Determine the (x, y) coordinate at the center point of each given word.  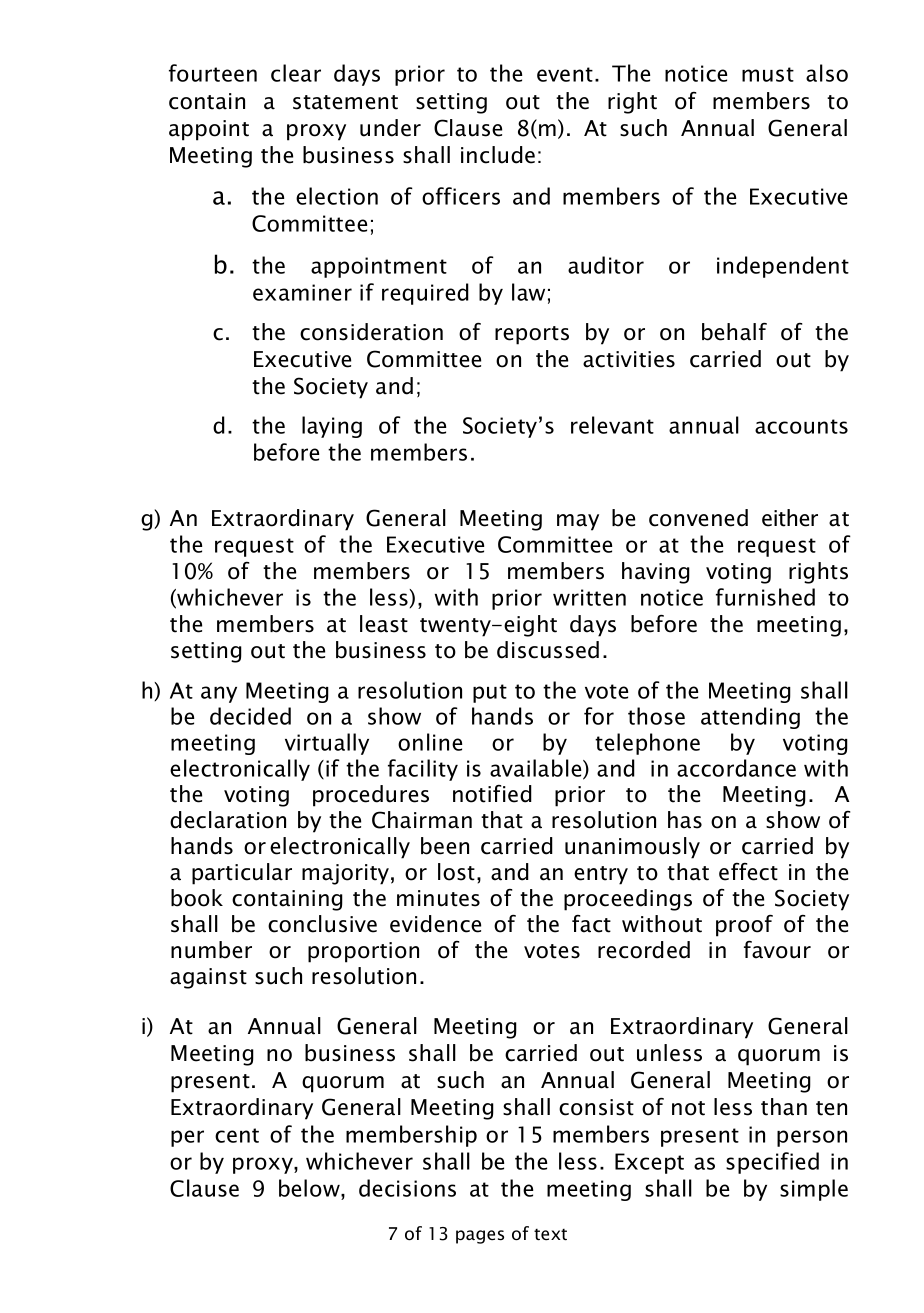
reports (532, 335)
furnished (765, 597)
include (498, 155)
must (768, 74)
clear (296, 73)
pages (480, 1237)
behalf (734, 332)
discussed (548, 650)
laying (332, 427)
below (310, 1189)
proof (744, 926)
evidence (435, 924)
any (219, 694)
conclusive (322, 924)
